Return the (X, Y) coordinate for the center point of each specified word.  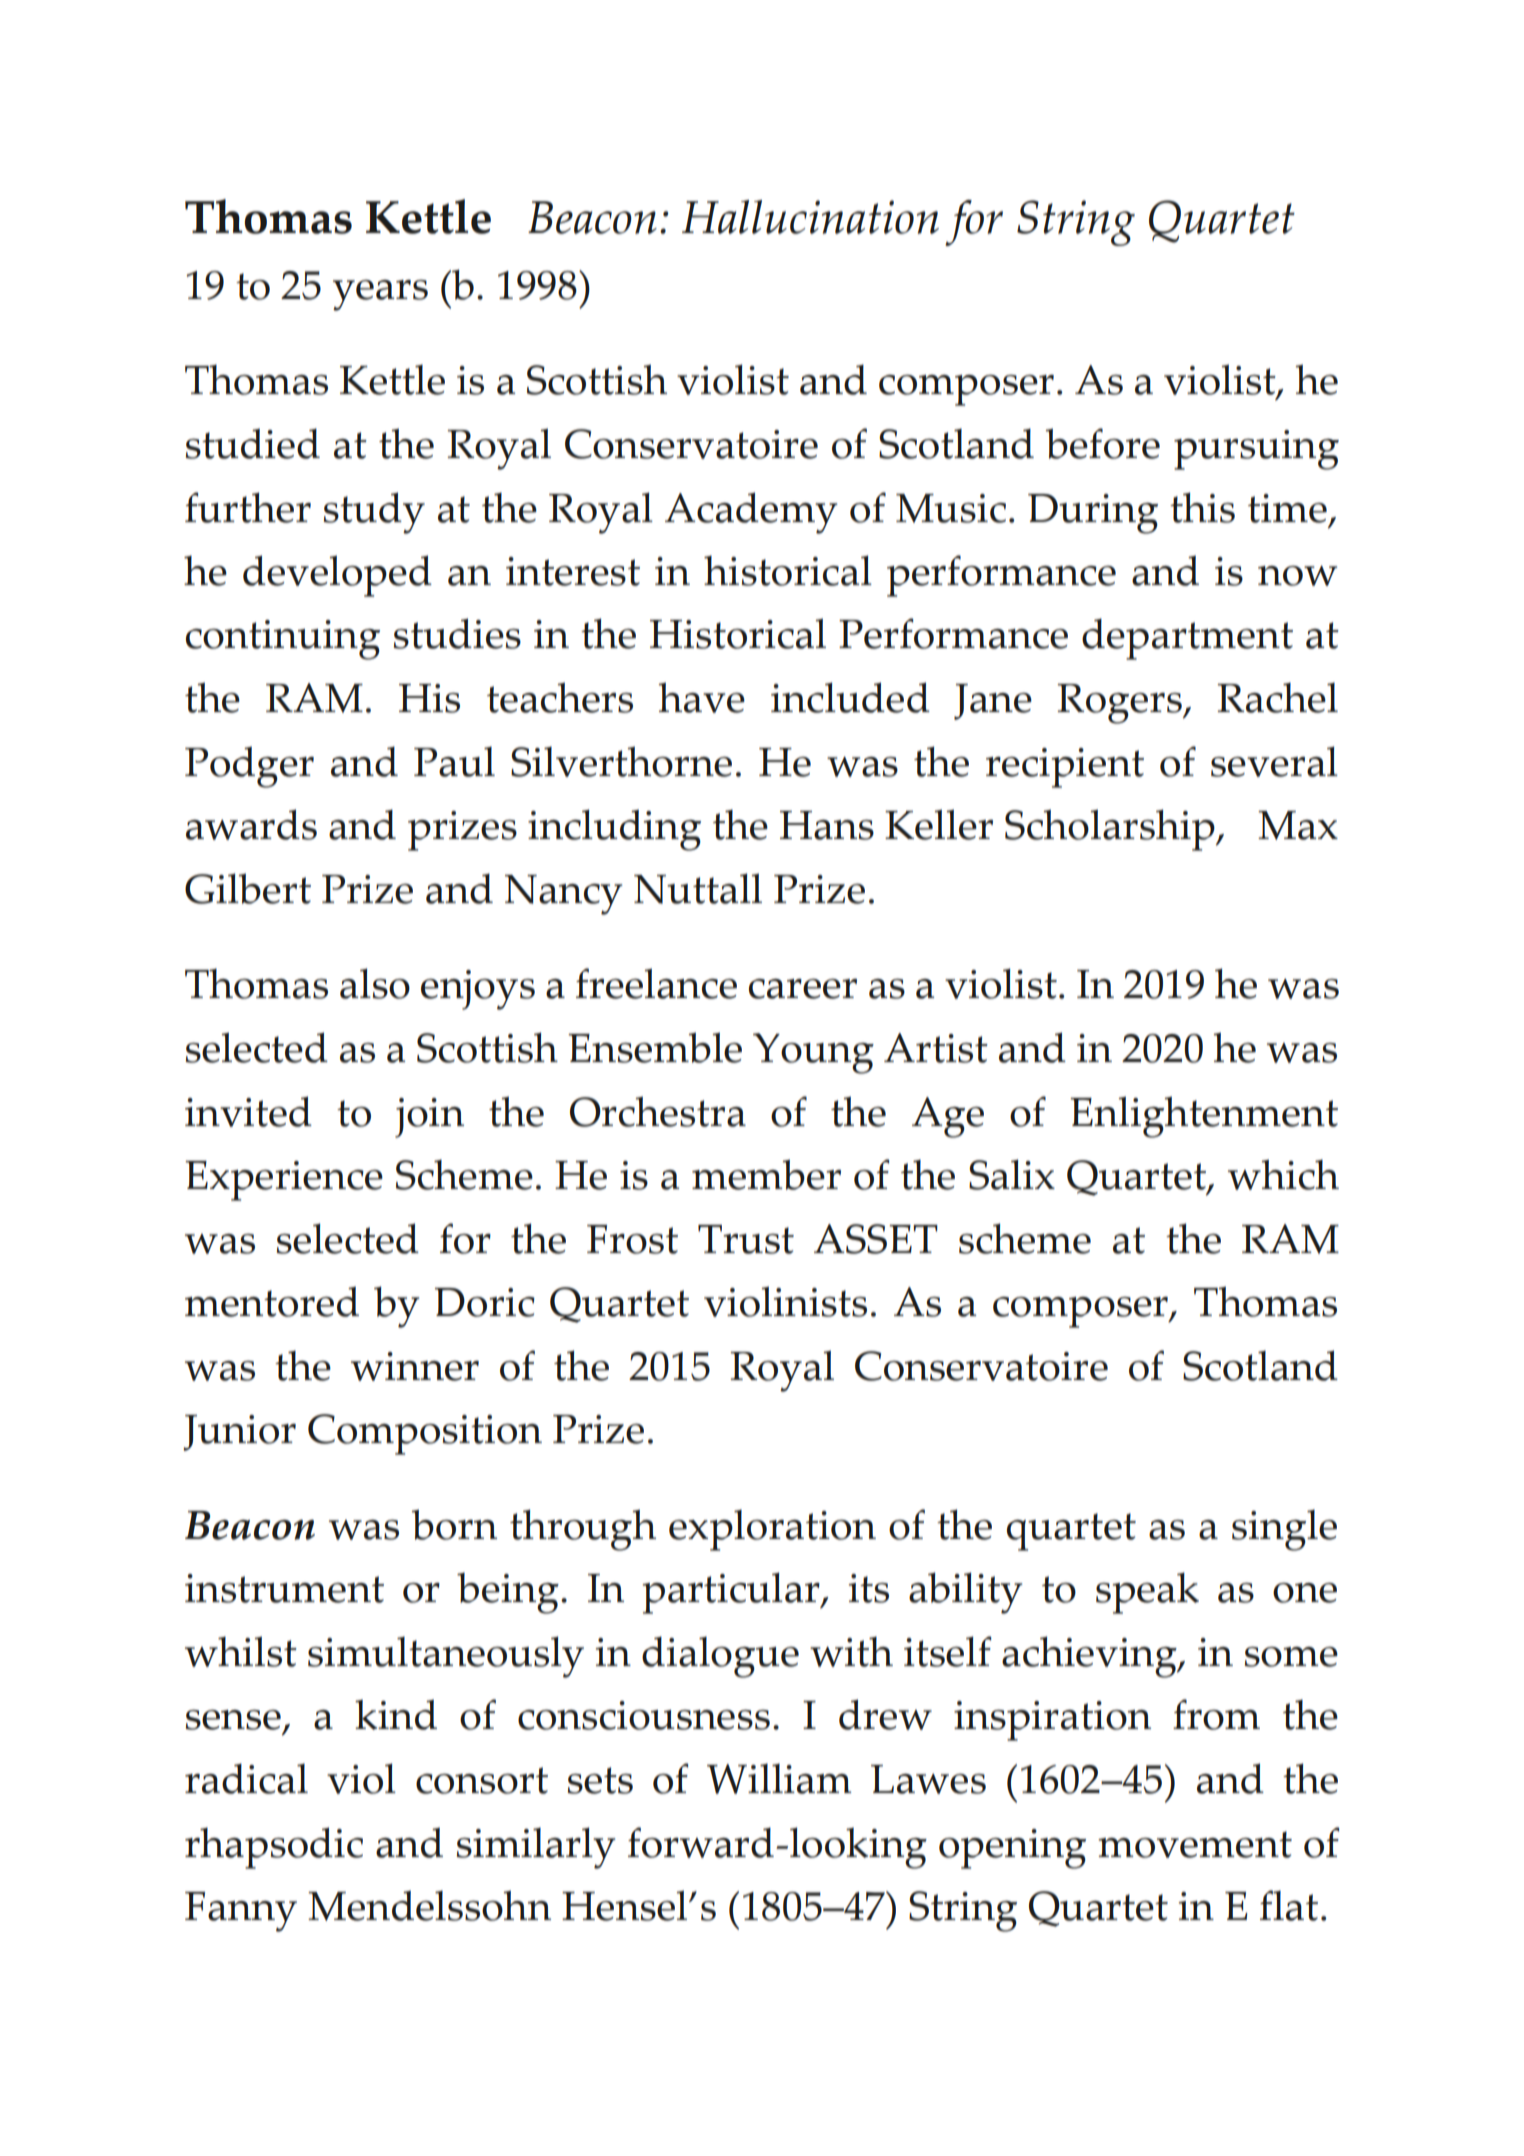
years (380, 295)
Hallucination (810, 217)
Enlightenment (1204, 1117)
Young (813, 1053)
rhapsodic (274, 1848)
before (1103, 443)
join (429, 1118)
